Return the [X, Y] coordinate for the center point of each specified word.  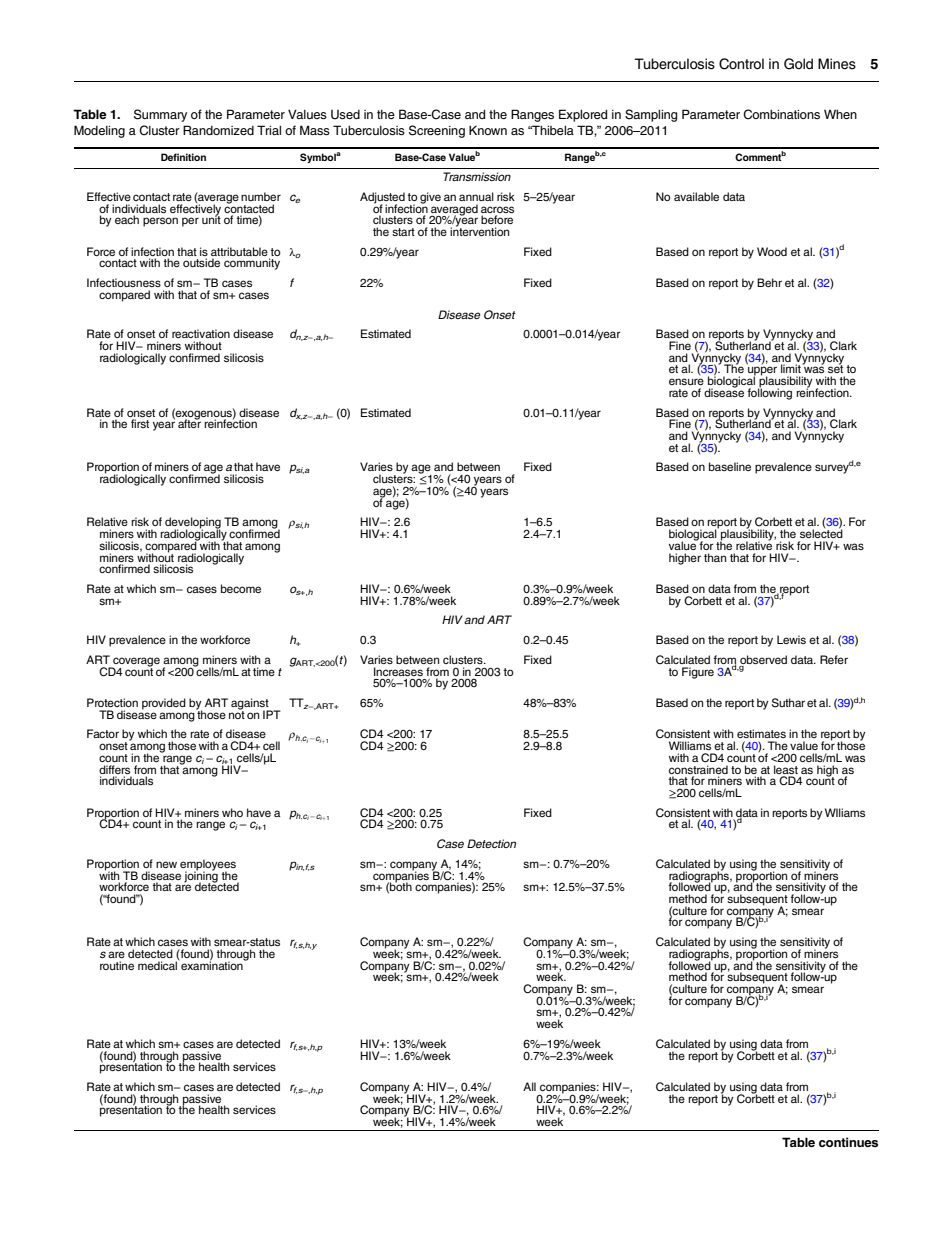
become [241, 588]
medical [158, 964]
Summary [160, 115]
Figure [698, 673]
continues [848, 1142]
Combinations [781, 114]
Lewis [791, 639]
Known [488, 130]
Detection [491, 843]
